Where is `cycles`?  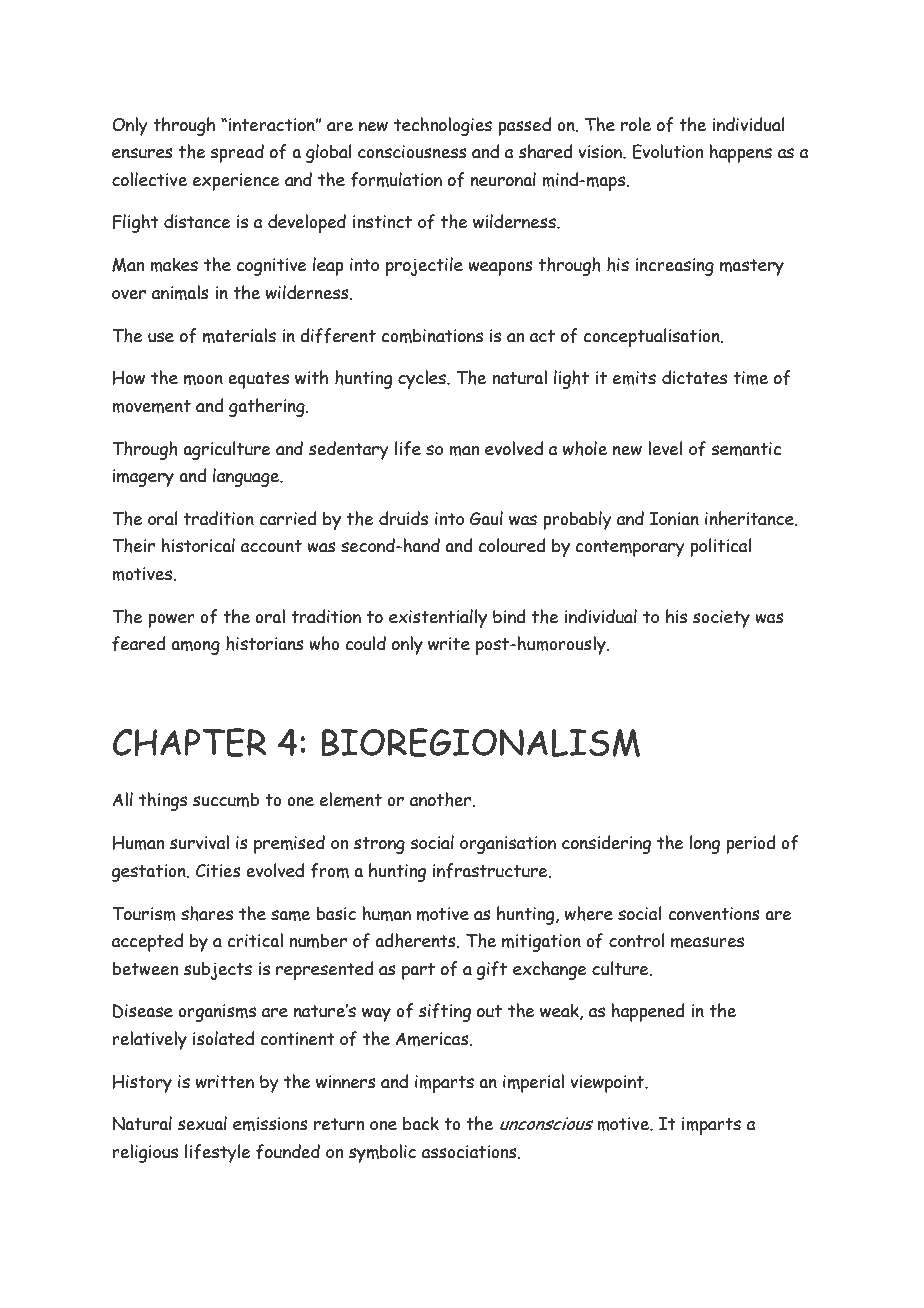
cycles is located at coordinates (423, 379).
